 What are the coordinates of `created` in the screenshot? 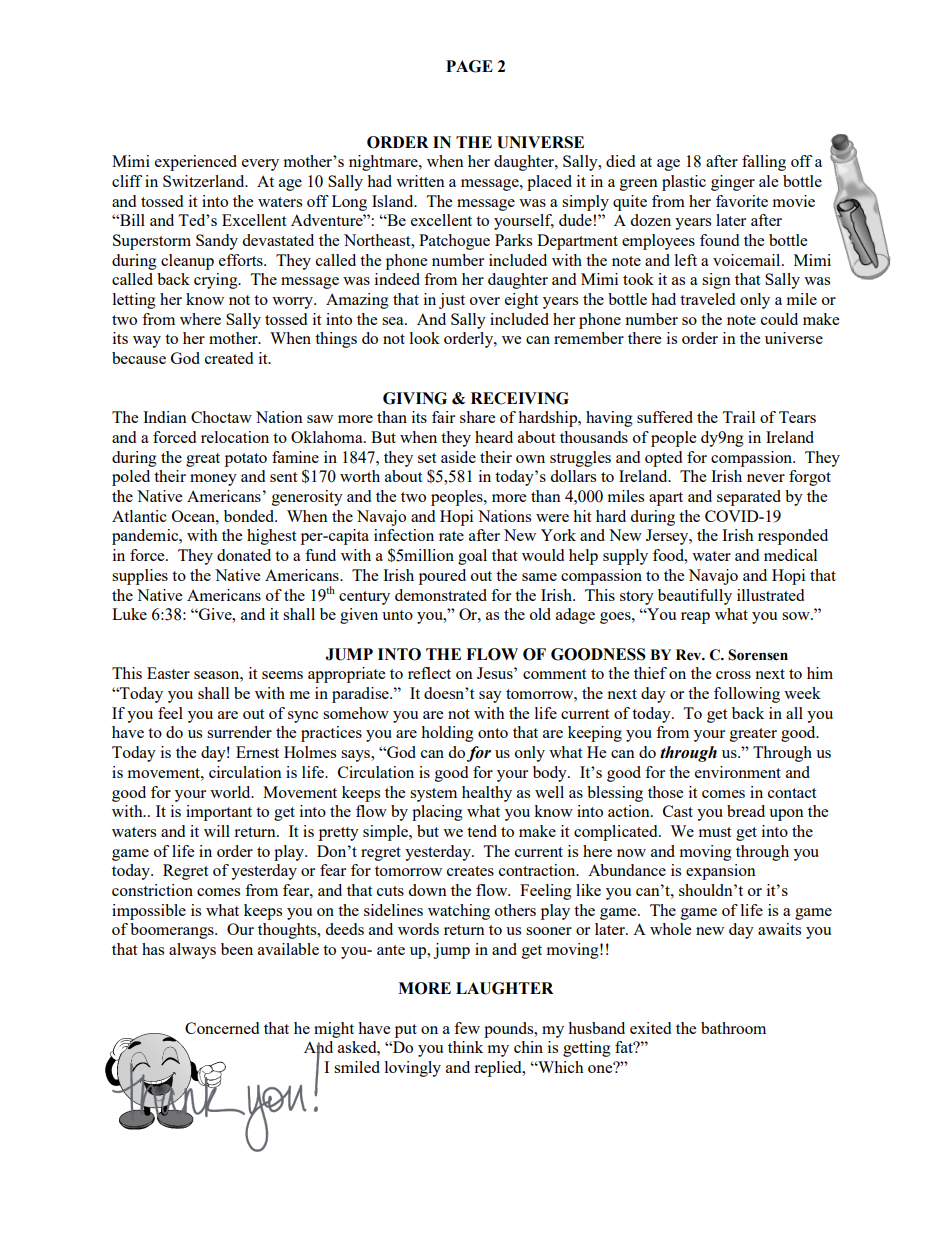 It's located at (229, 358).
